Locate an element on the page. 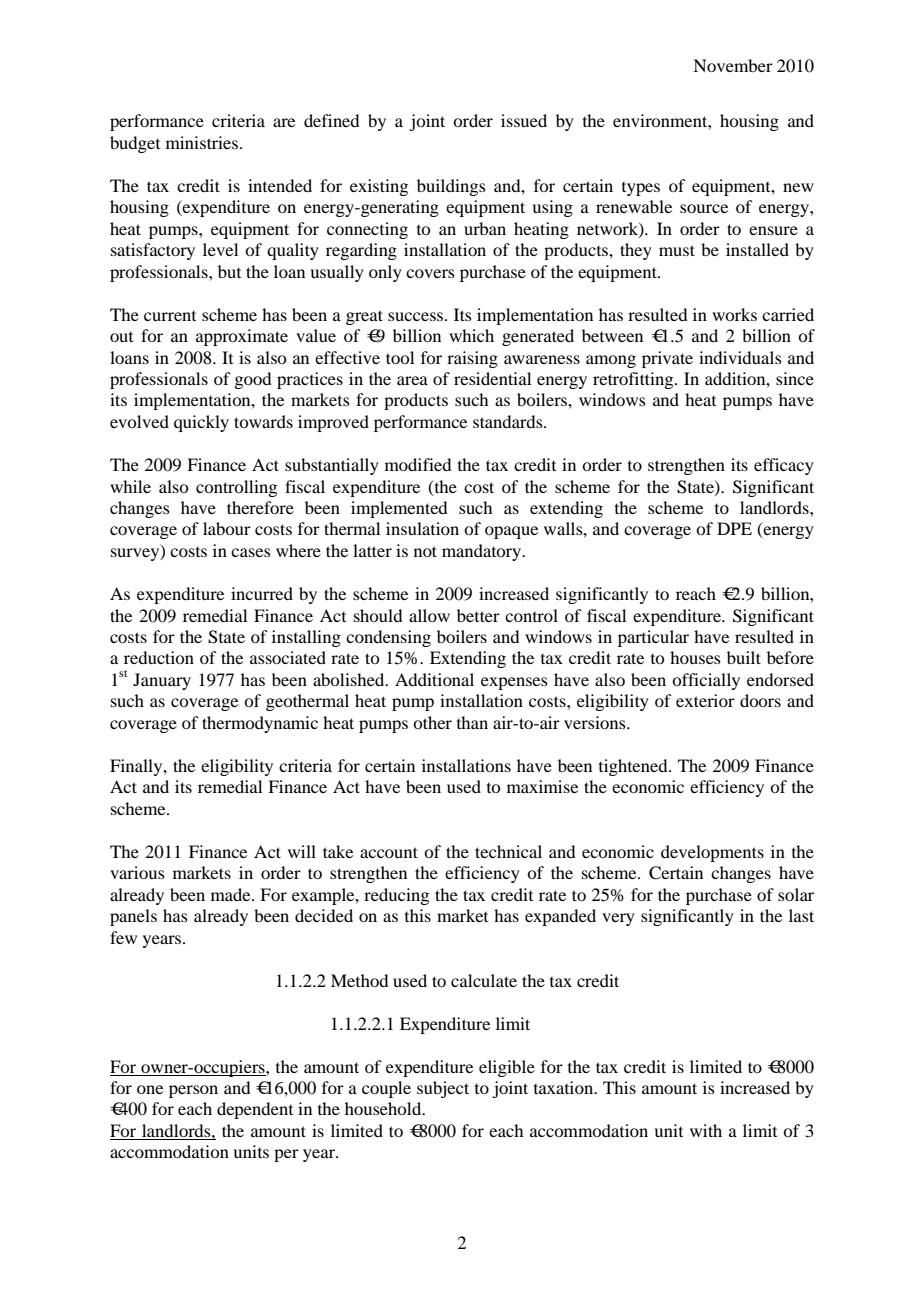 This page has width=924, height=1308. thermodynamic is located at coordinates (260, 724).
